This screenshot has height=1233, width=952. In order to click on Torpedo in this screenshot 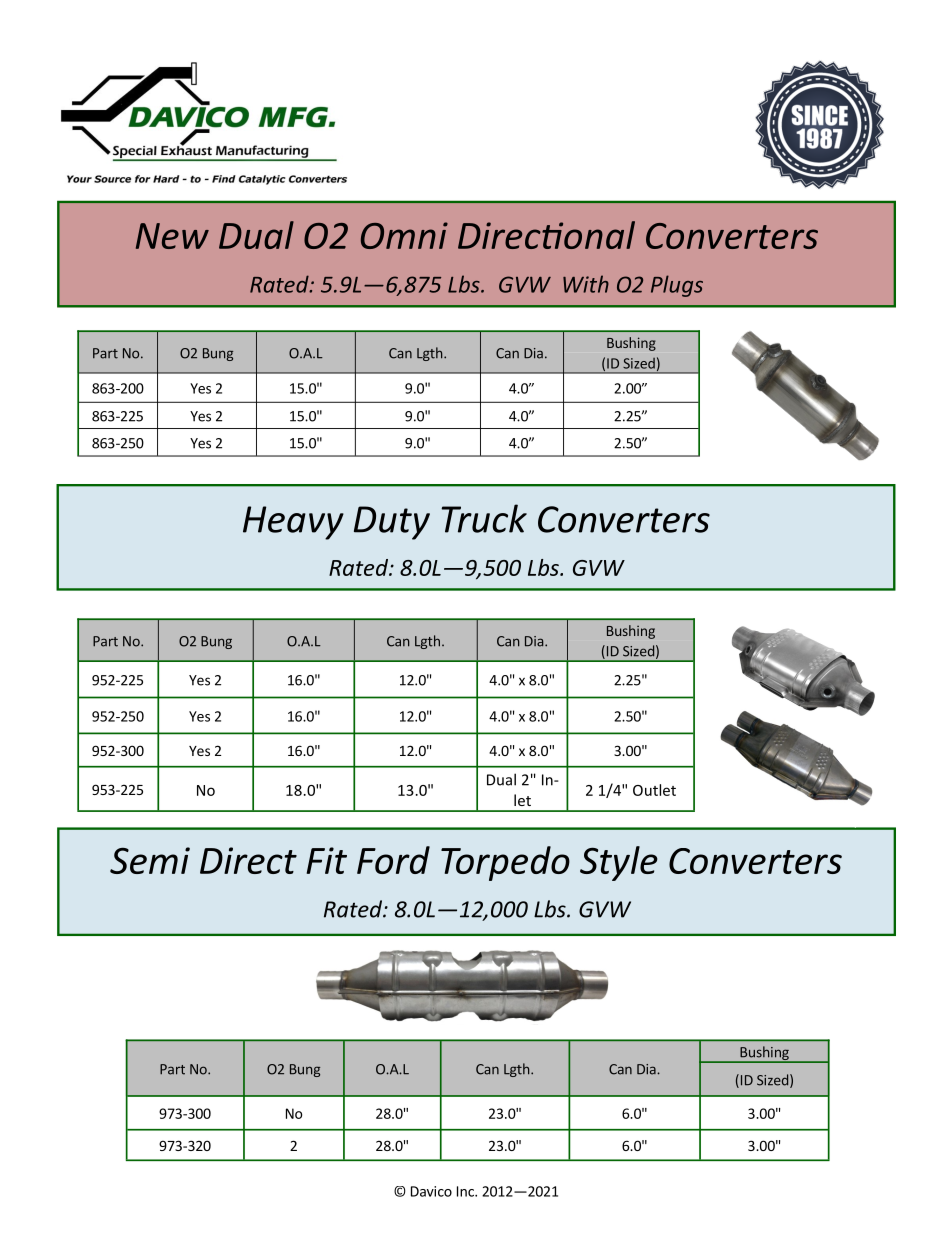, I will do `click(505, 863)`.
